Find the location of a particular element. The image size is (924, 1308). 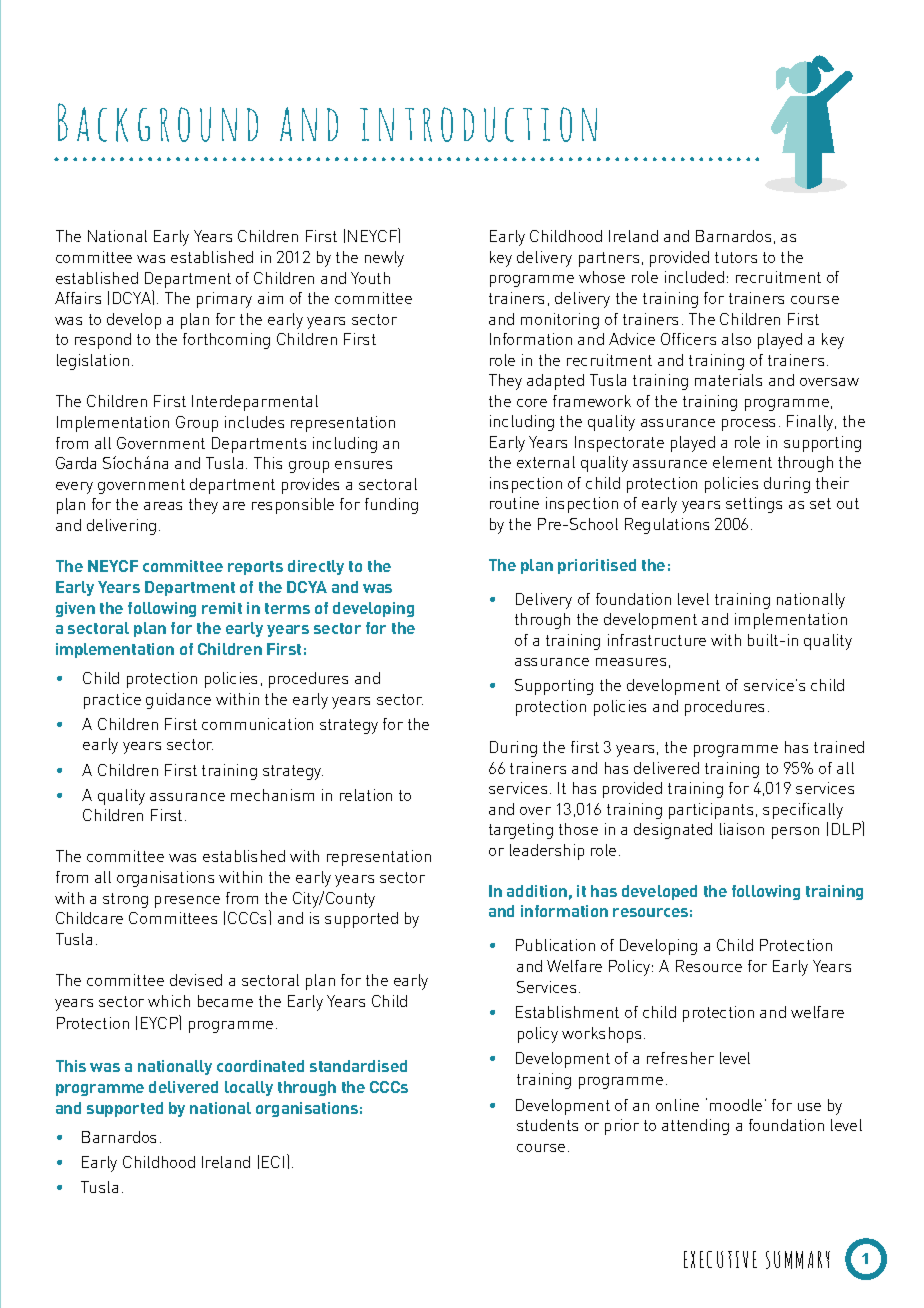

tutors is located at coordinates (736, 257).
